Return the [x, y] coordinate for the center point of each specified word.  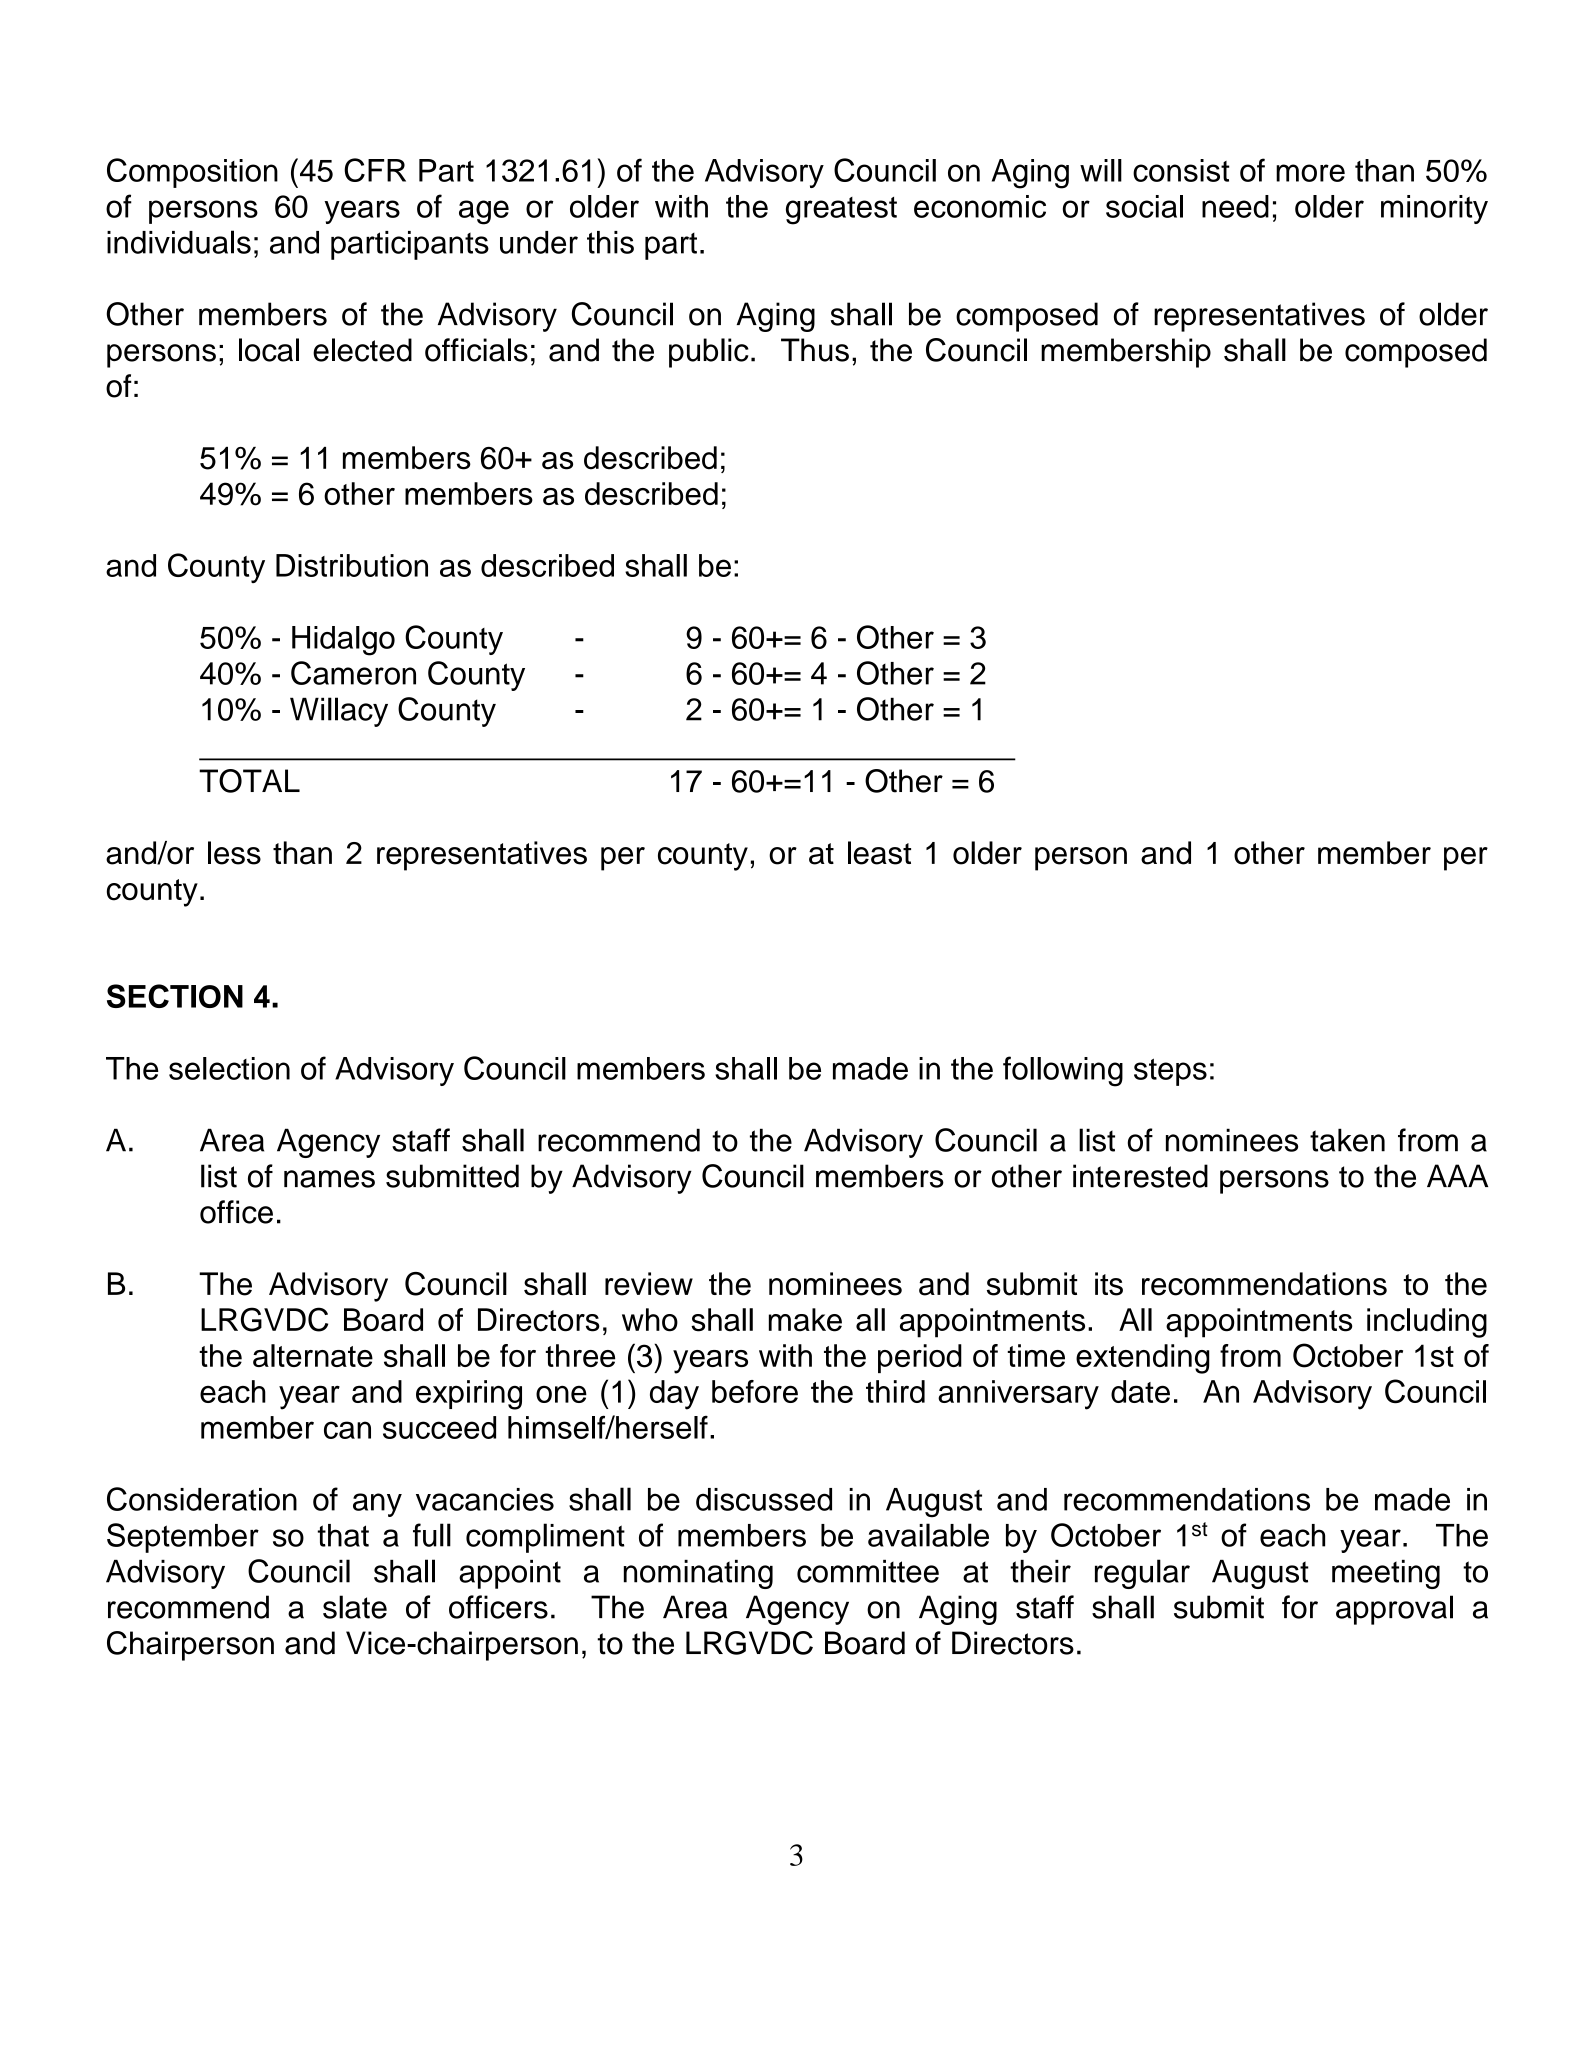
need [1235, 206]
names [329, 1179]
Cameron [353, 673]
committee [868, 1571]
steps [1170, 1072]
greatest [841, 211]
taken [1347, 1140]
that [343, 1535]
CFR [375, 170]
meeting [1386, 1574]
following [1063, 1071]
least [879, 853]
